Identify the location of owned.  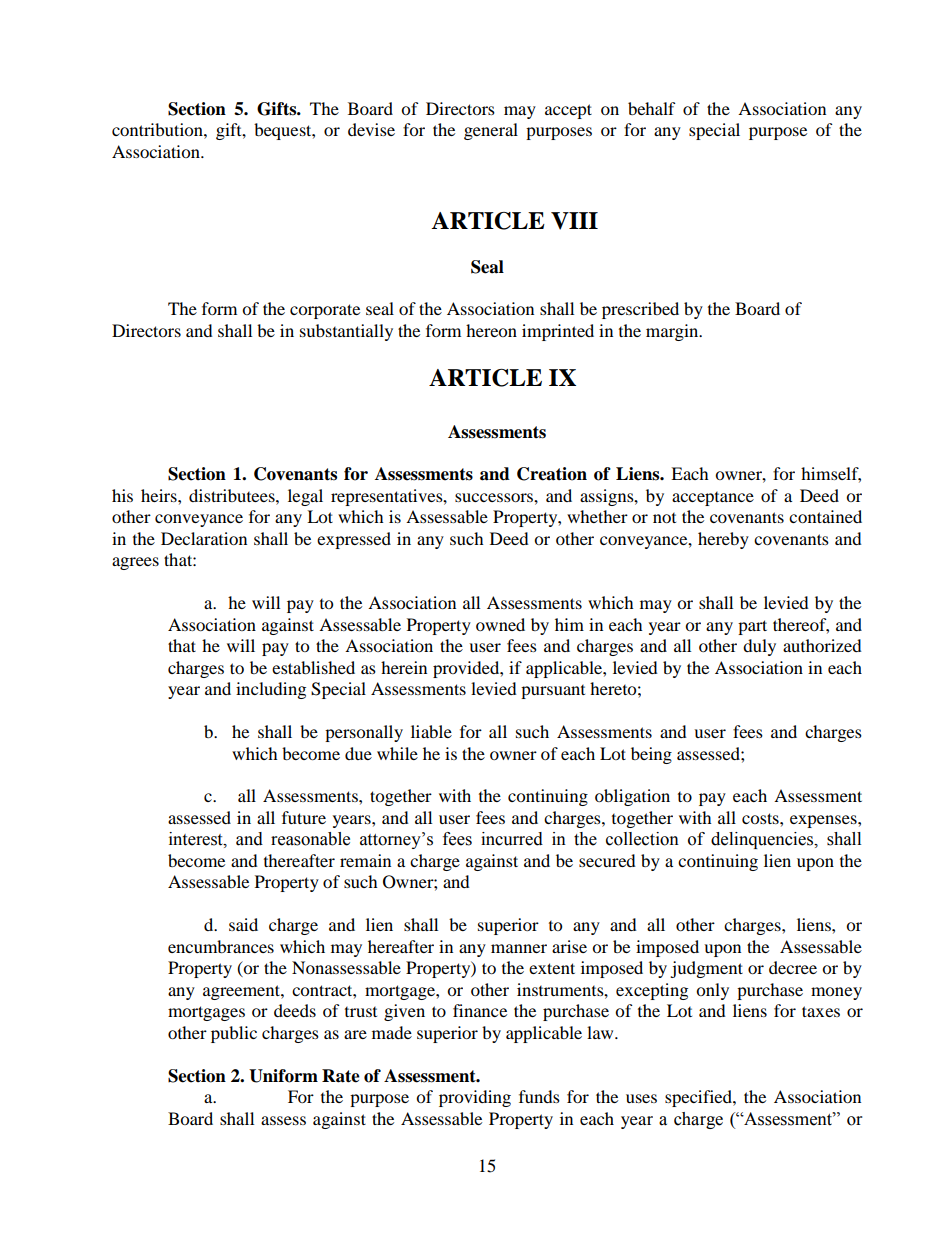
(500, 624).
